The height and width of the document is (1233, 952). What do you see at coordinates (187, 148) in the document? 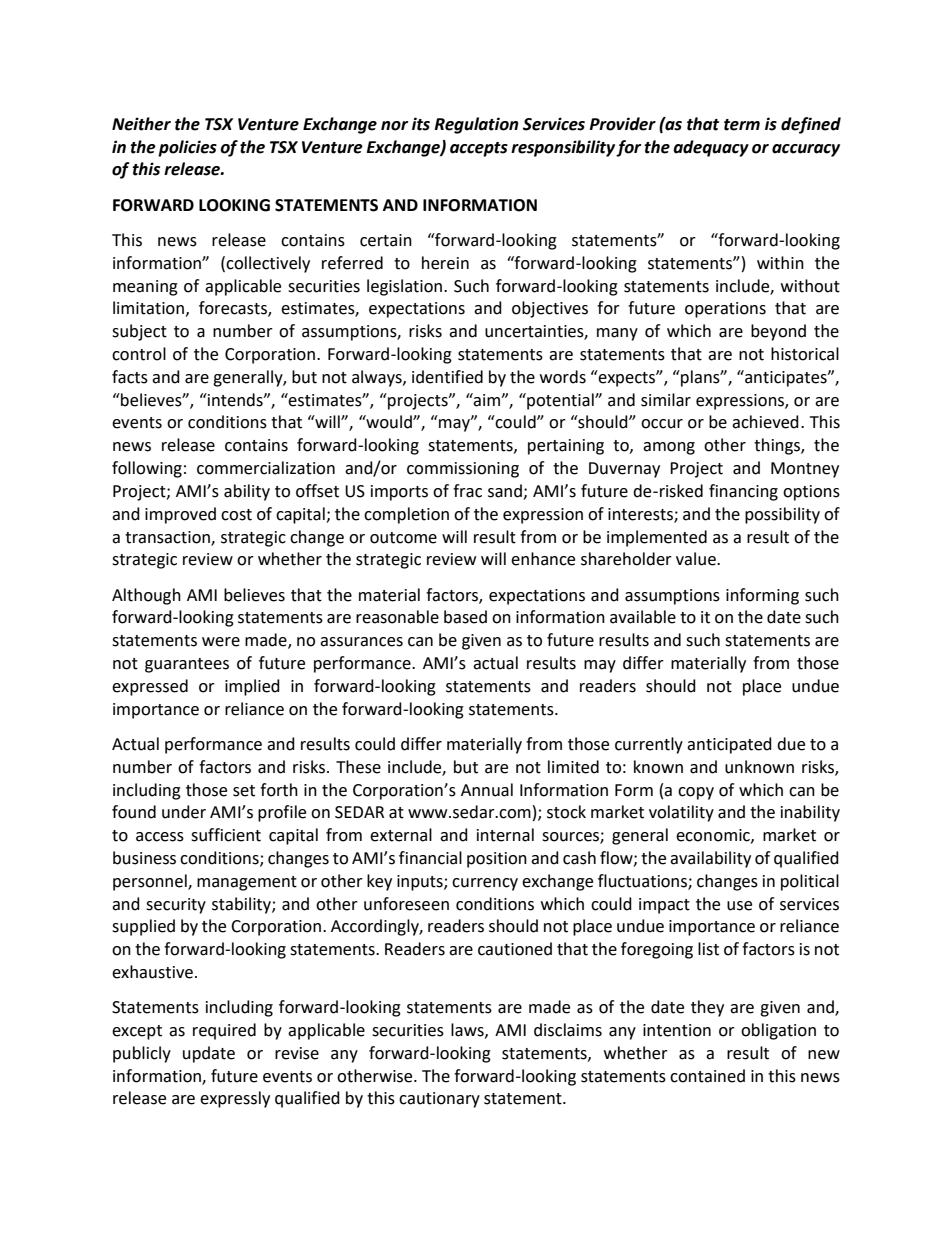
I see `policies` at bounding box center [187, 148].
